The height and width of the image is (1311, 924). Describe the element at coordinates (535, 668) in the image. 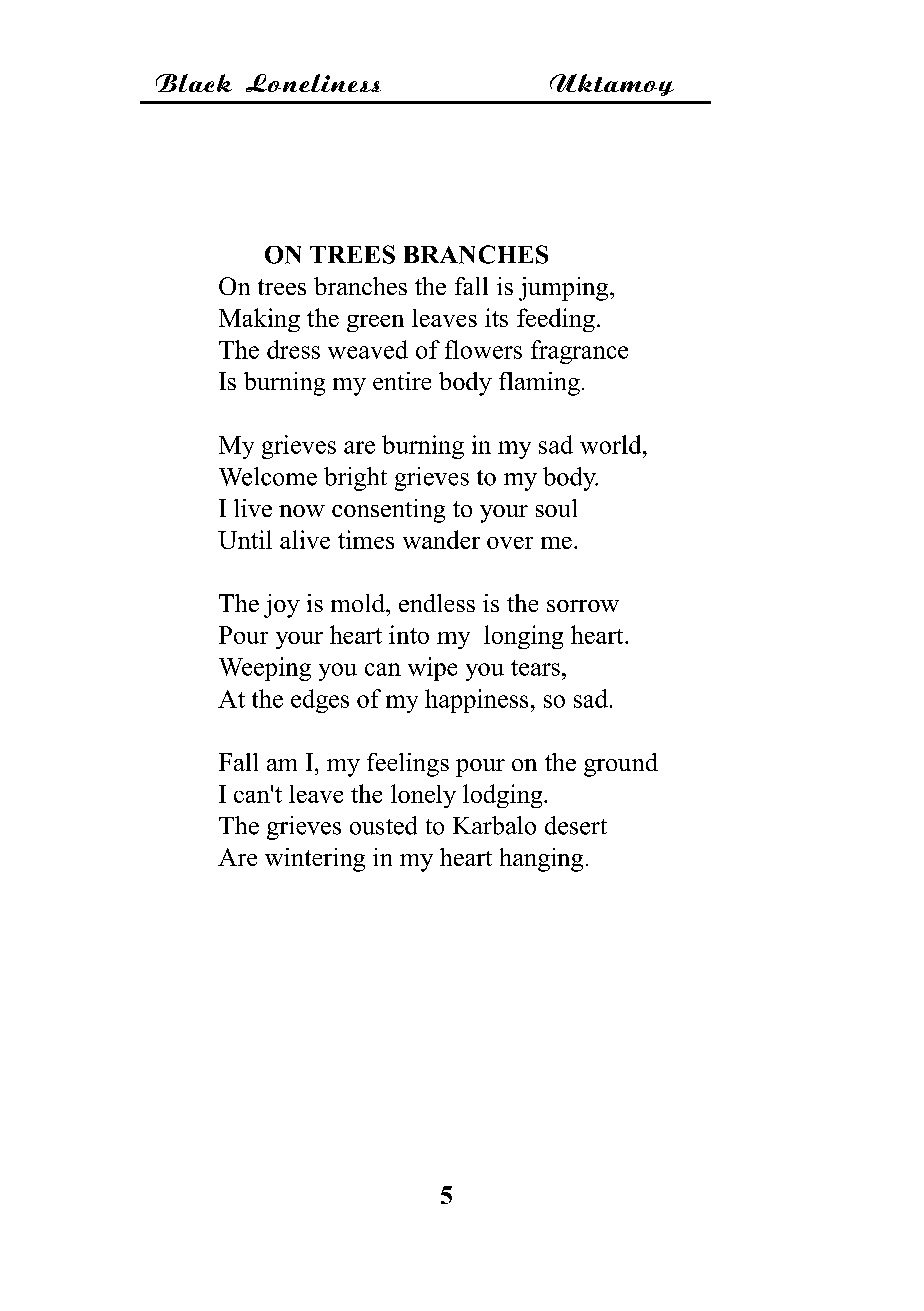

I see `tears` at that location.
